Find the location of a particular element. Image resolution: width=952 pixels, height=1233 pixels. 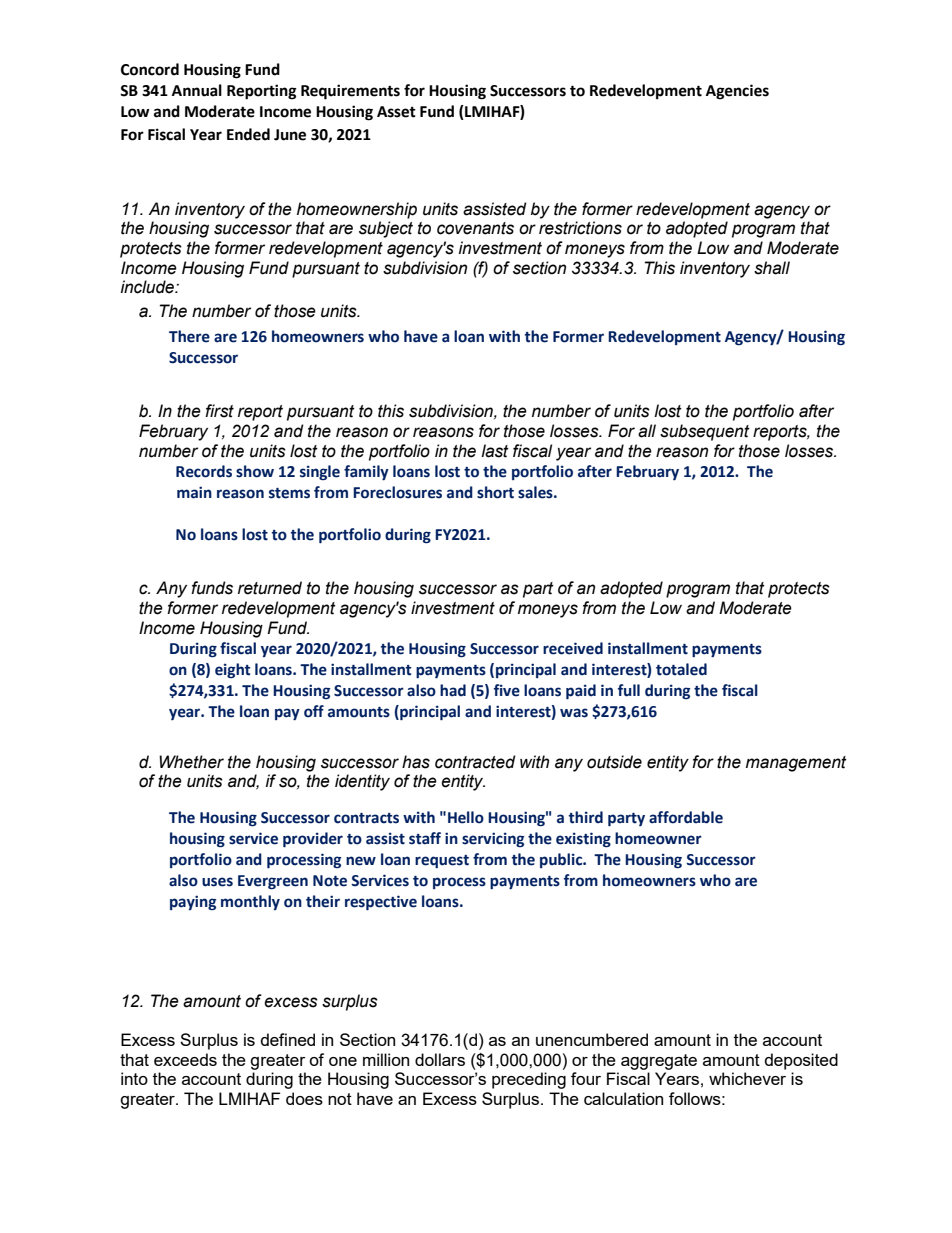

Whether is located at coordinates (191, 762).
